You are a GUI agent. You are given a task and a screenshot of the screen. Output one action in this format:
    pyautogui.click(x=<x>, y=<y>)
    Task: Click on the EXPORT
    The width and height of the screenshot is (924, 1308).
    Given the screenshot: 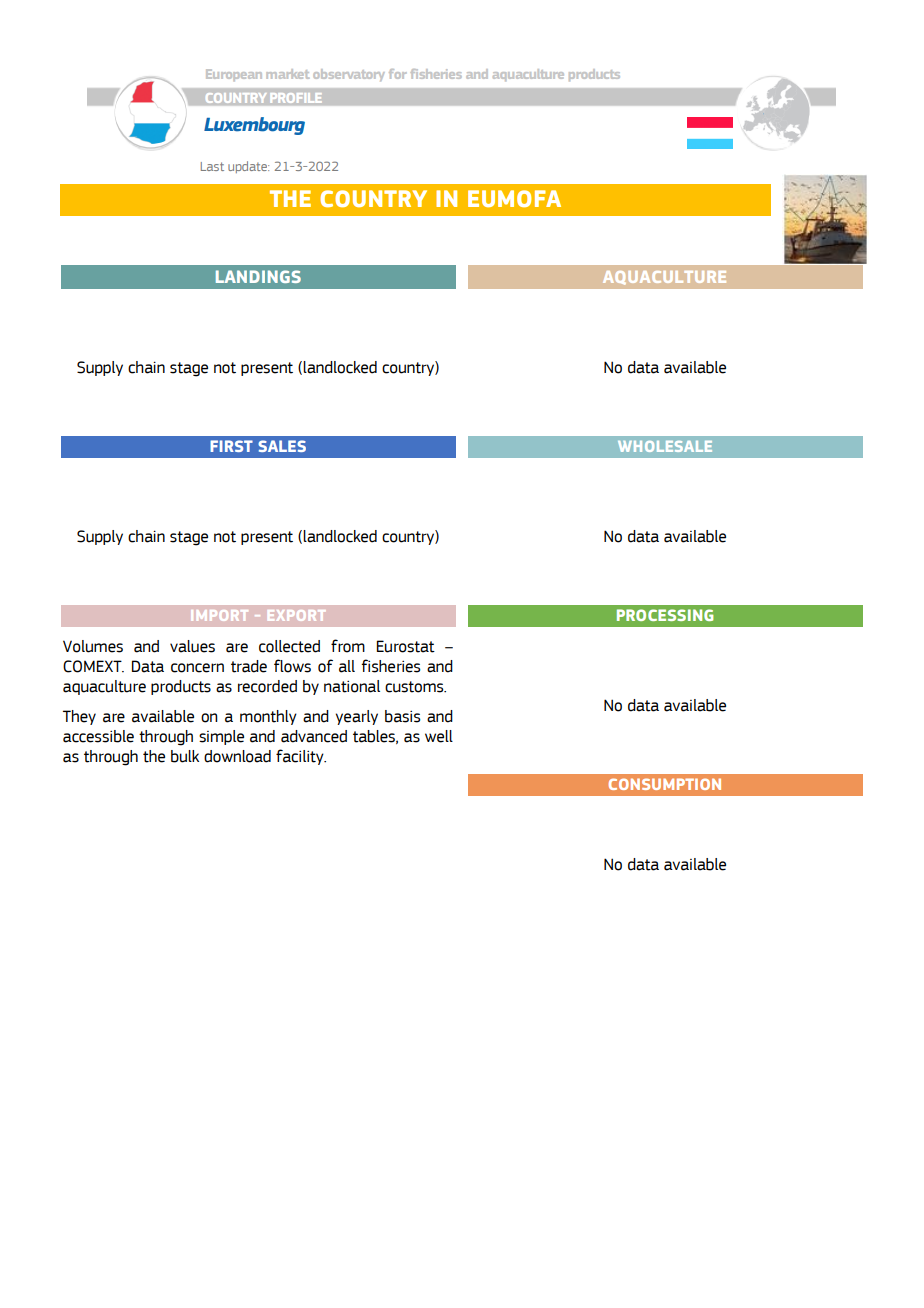 What is the action you would take?
    pyautogui.click(x=296, y=615)
